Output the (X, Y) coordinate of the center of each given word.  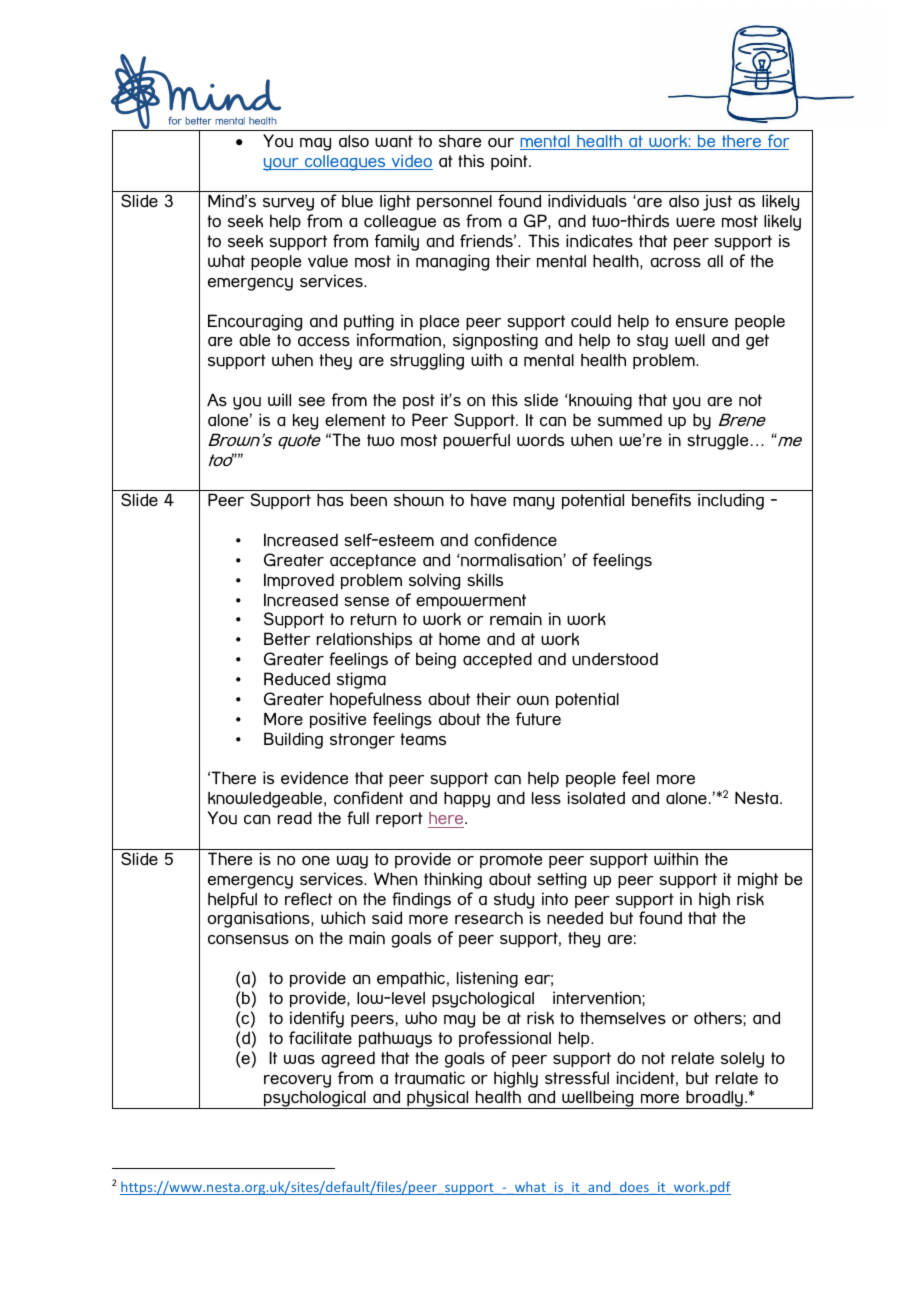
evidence (314, 778)
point (510, 162)
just (717, 203)
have (488, 500)
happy (467, 799)
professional (505, 1039)
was (299, 1059)
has (330, 499)
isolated (596, 797)
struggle (717, 442)
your (282, 164)
